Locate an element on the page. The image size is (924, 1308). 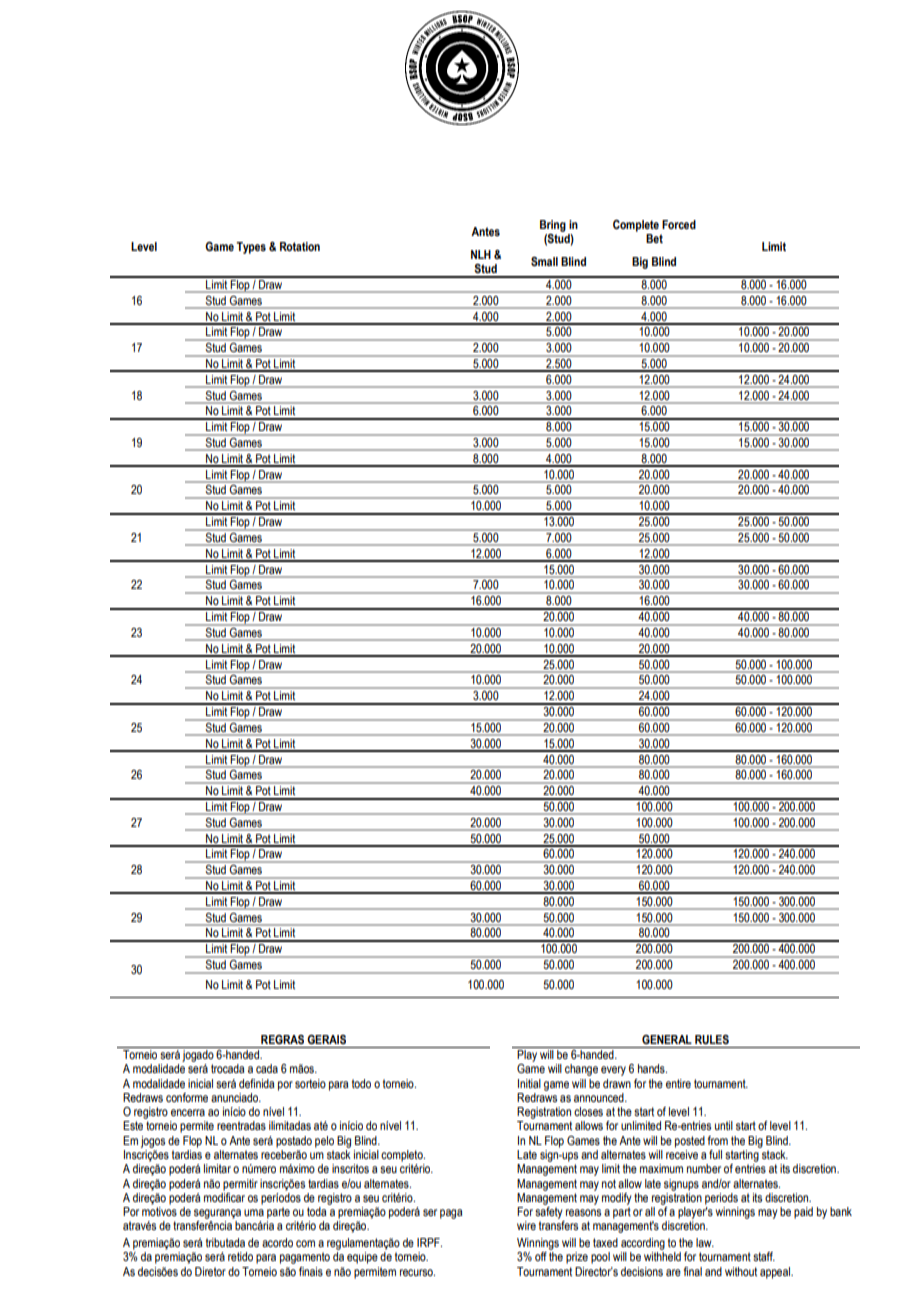
staff is located at coordinates (764, 1256).
